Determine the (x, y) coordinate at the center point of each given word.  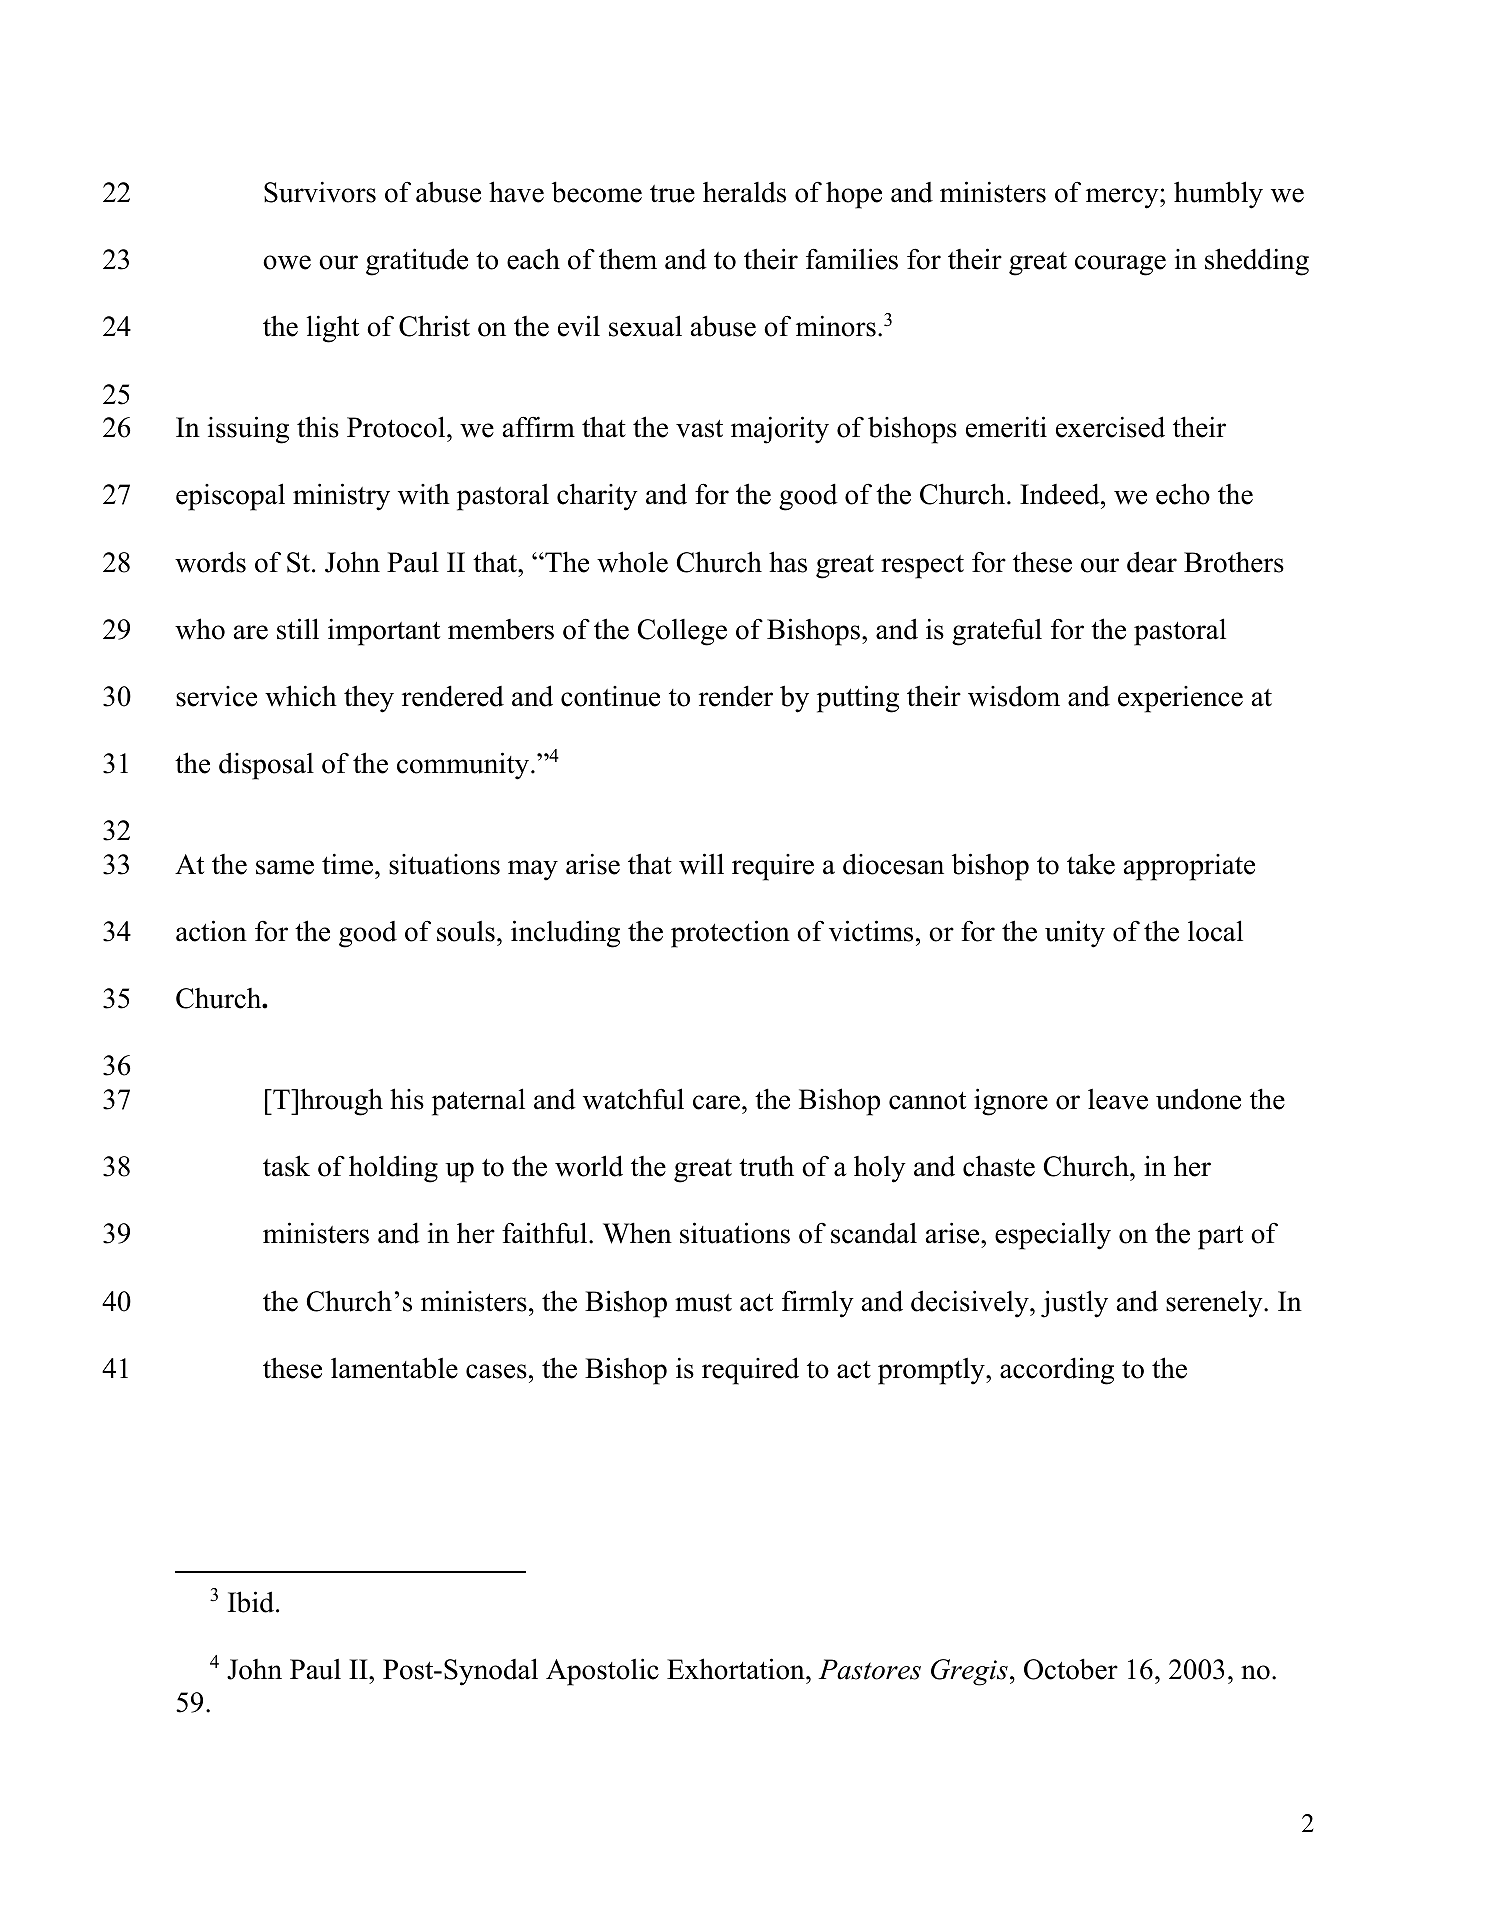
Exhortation (737, 1669)
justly (1074, 1304)
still (298, 629)
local (1215, 931)
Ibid (252, 1602)
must (703, 1303)
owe (287, 262)
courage (1120, 265)
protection (730, 934)
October (1071, 1669)
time (347, 864)
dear (1152, 562)
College (682, 632)
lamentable (394, 1368)
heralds (744, 192)
